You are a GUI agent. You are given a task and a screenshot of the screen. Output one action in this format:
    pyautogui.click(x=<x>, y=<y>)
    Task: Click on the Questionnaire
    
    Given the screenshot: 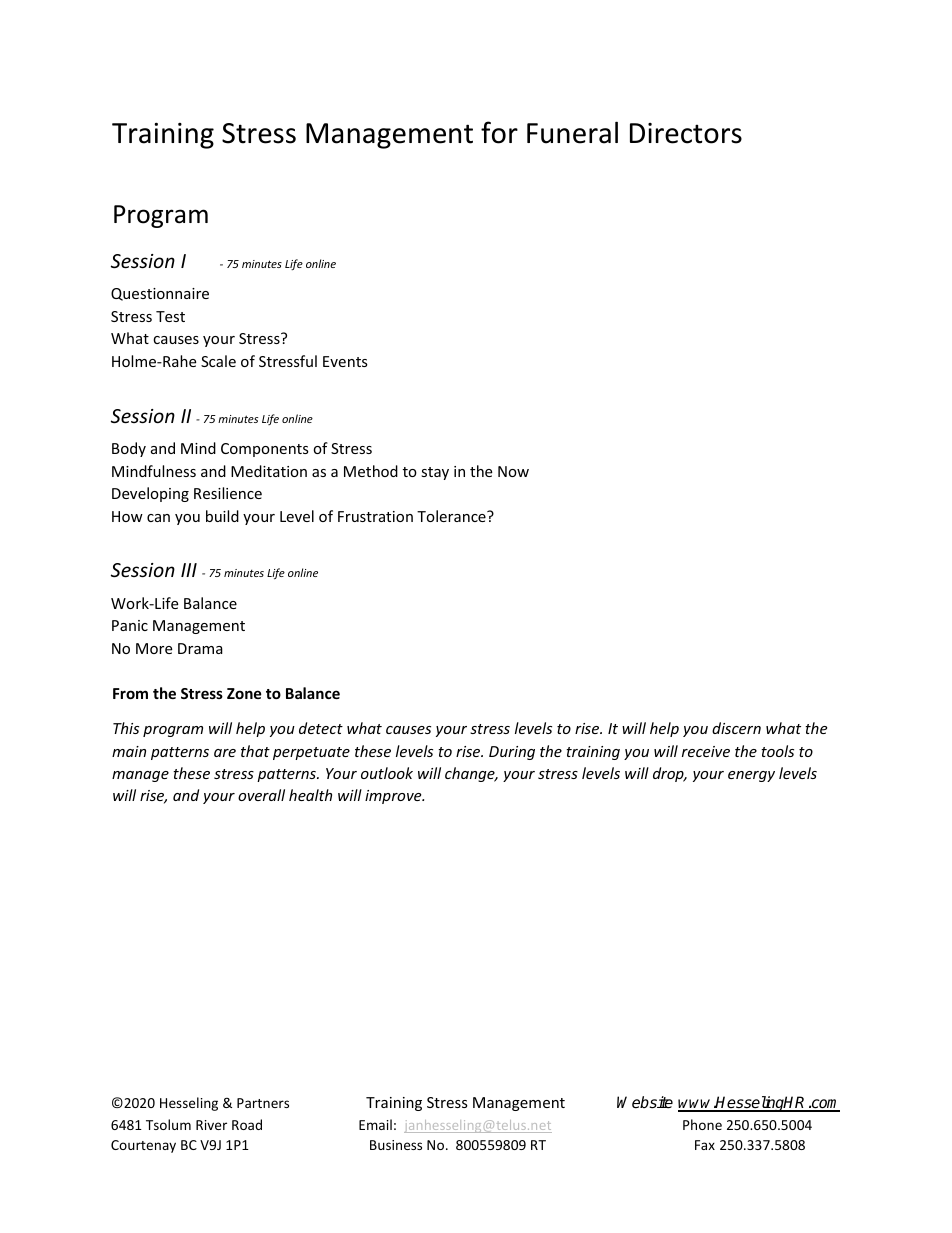 What is the action you would take?
    pyautogui.click(x=160, y=294)
